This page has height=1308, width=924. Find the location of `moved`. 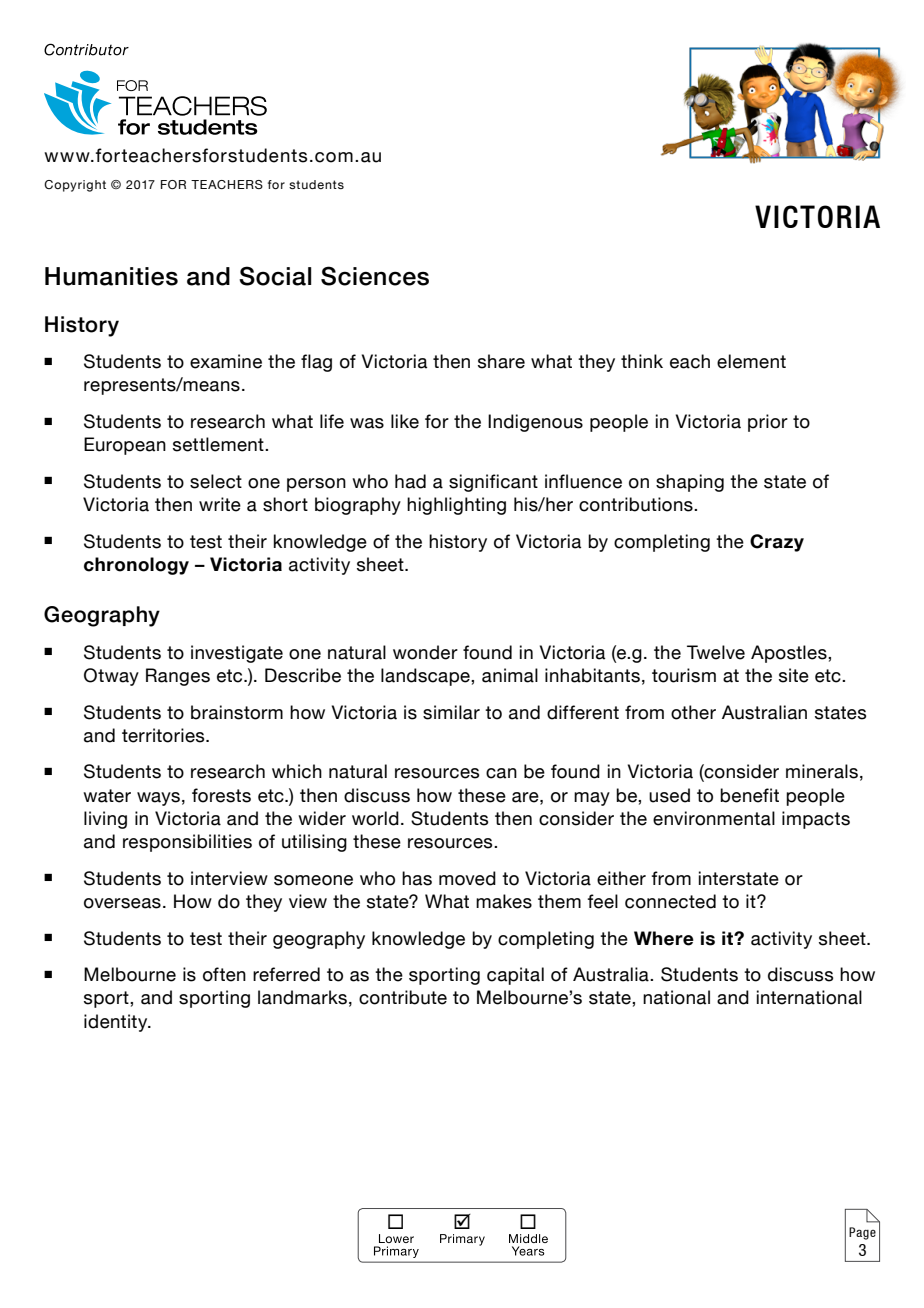

moved is located at coordinates (467, 878).
